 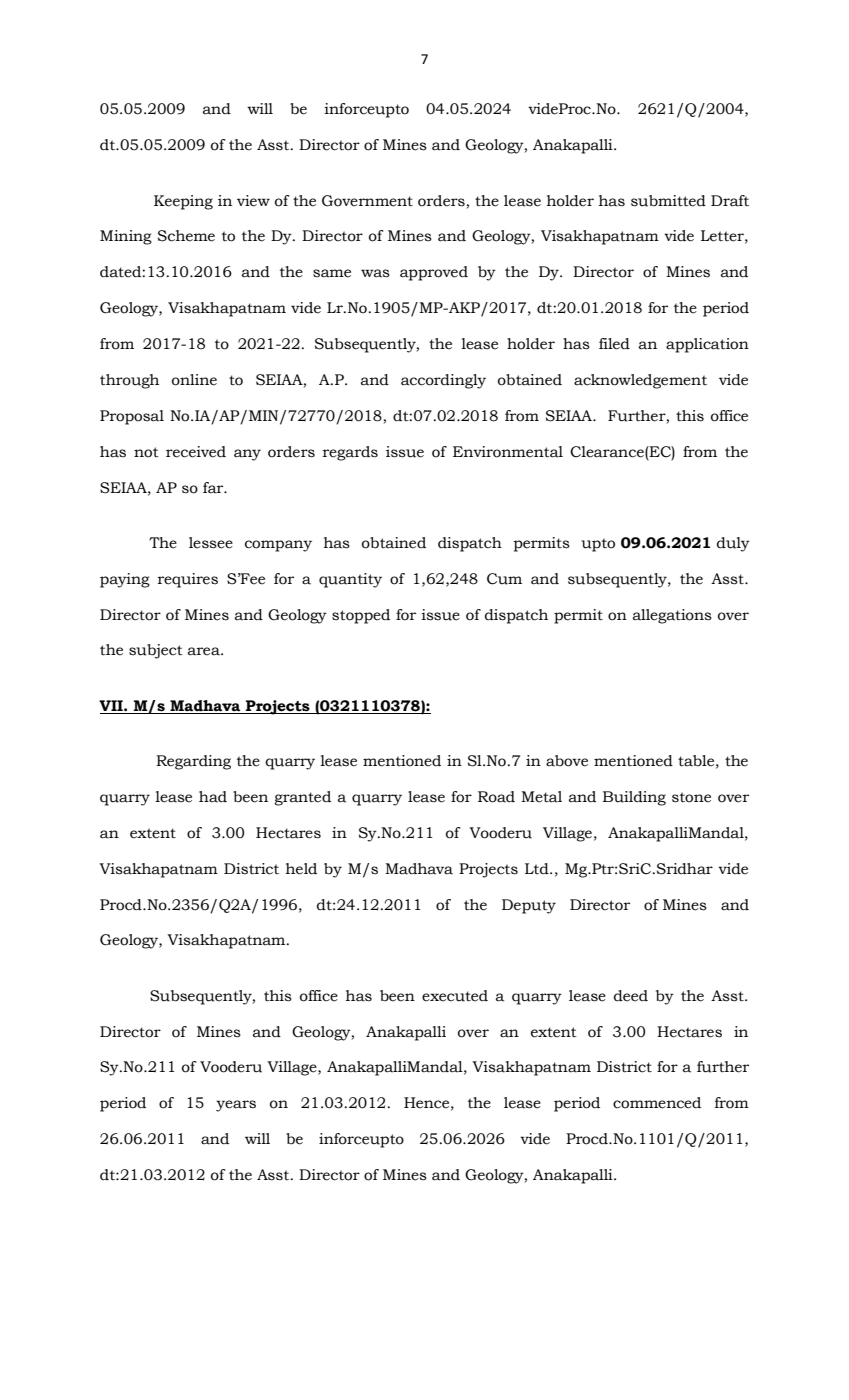 What do you see at coordinates (186, 236) in the page?
I see `Scheme` at bounding box center [186, 236].
